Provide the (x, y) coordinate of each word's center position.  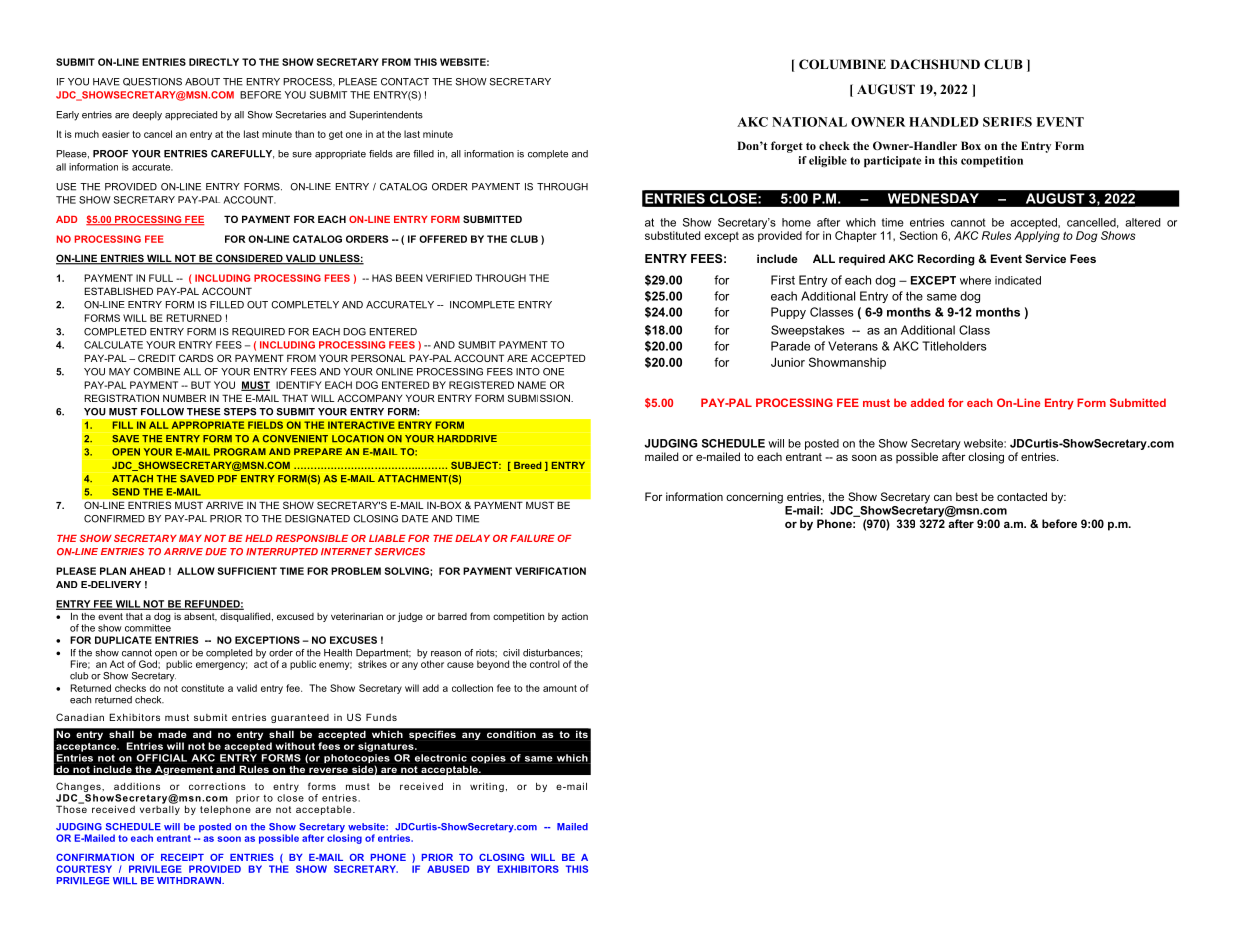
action (575, 616)
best (967, 496)
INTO (528, 372)
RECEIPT (182, 857)
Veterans (853, 346)
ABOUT (202, 82)
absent (200, 616)
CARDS (196, 358)
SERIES (1007, 122)
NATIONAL (809, 122)
